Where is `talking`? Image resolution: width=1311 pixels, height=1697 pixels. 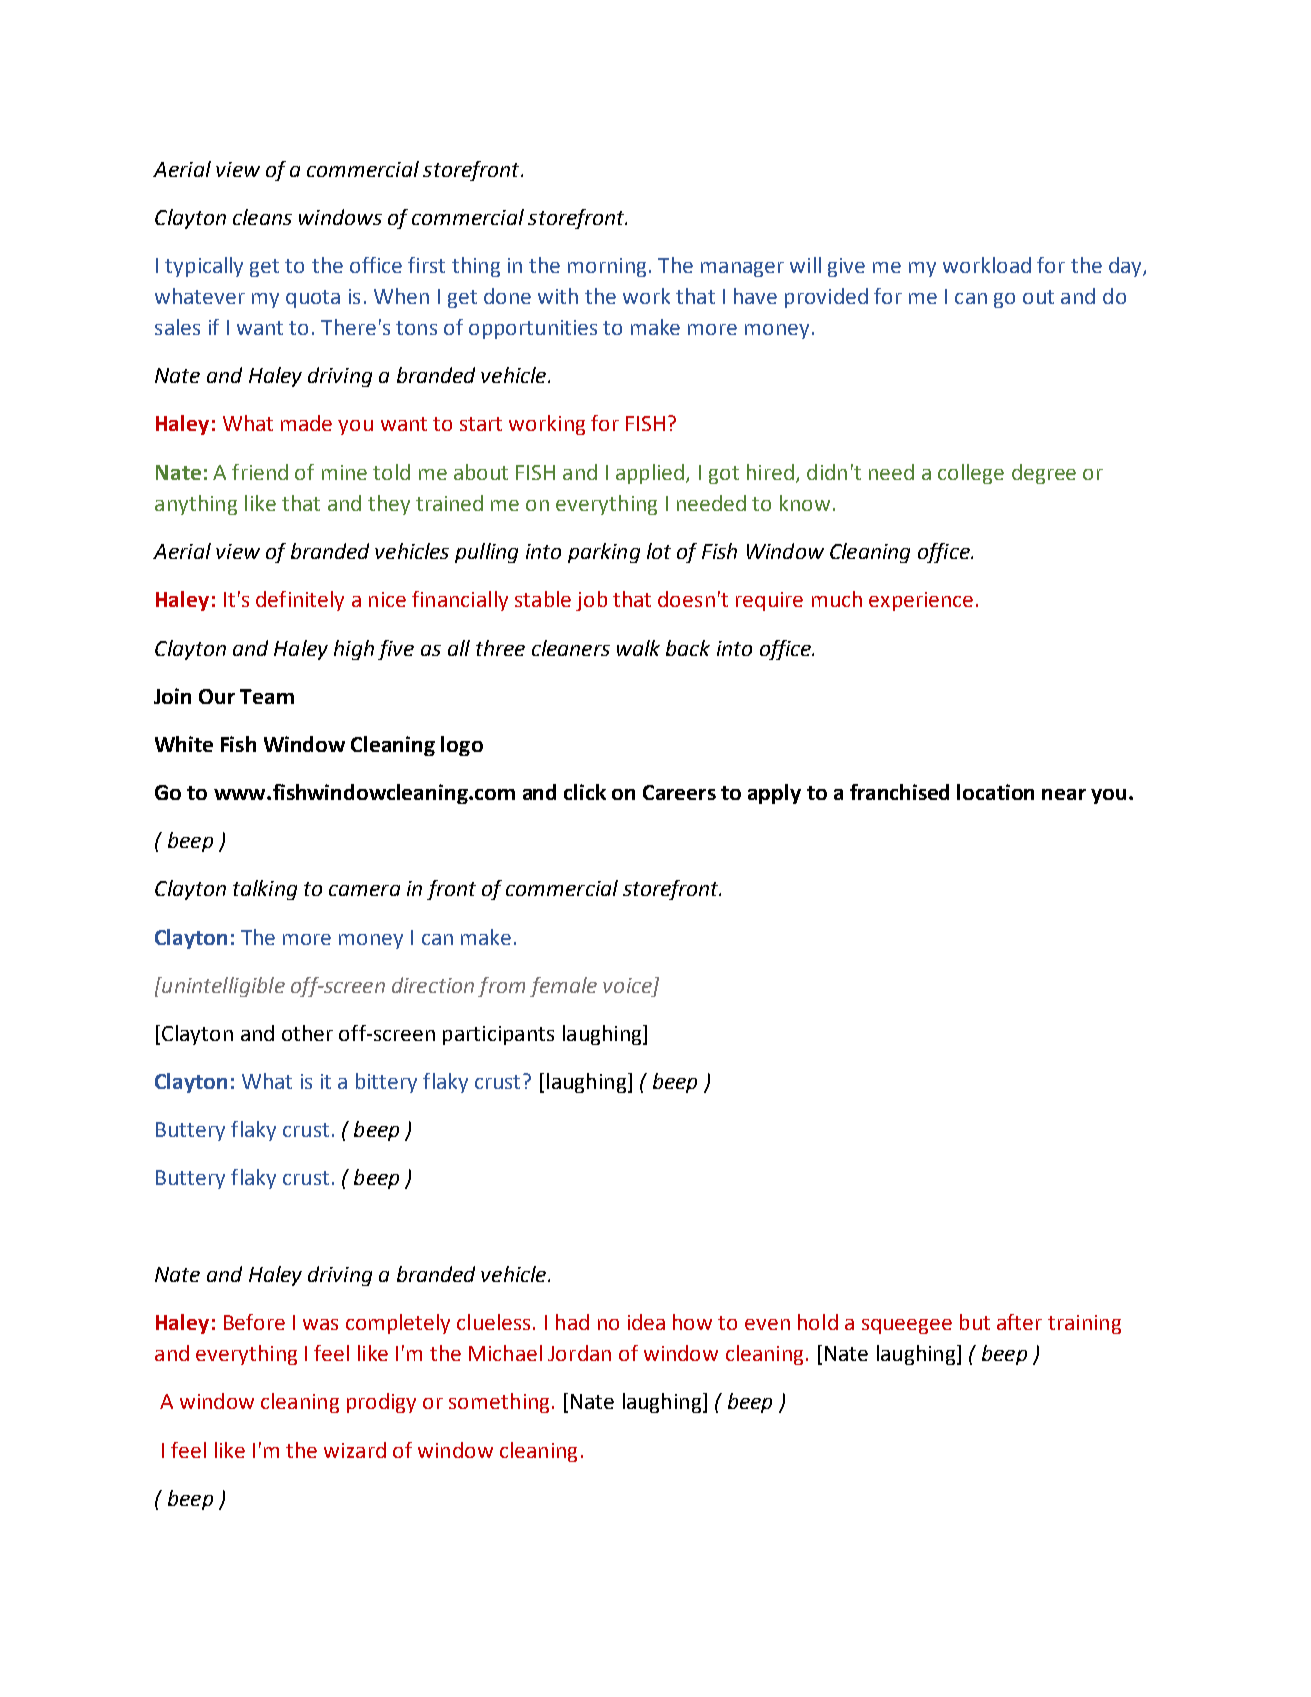 talking is located at coordinates (265, 890).
